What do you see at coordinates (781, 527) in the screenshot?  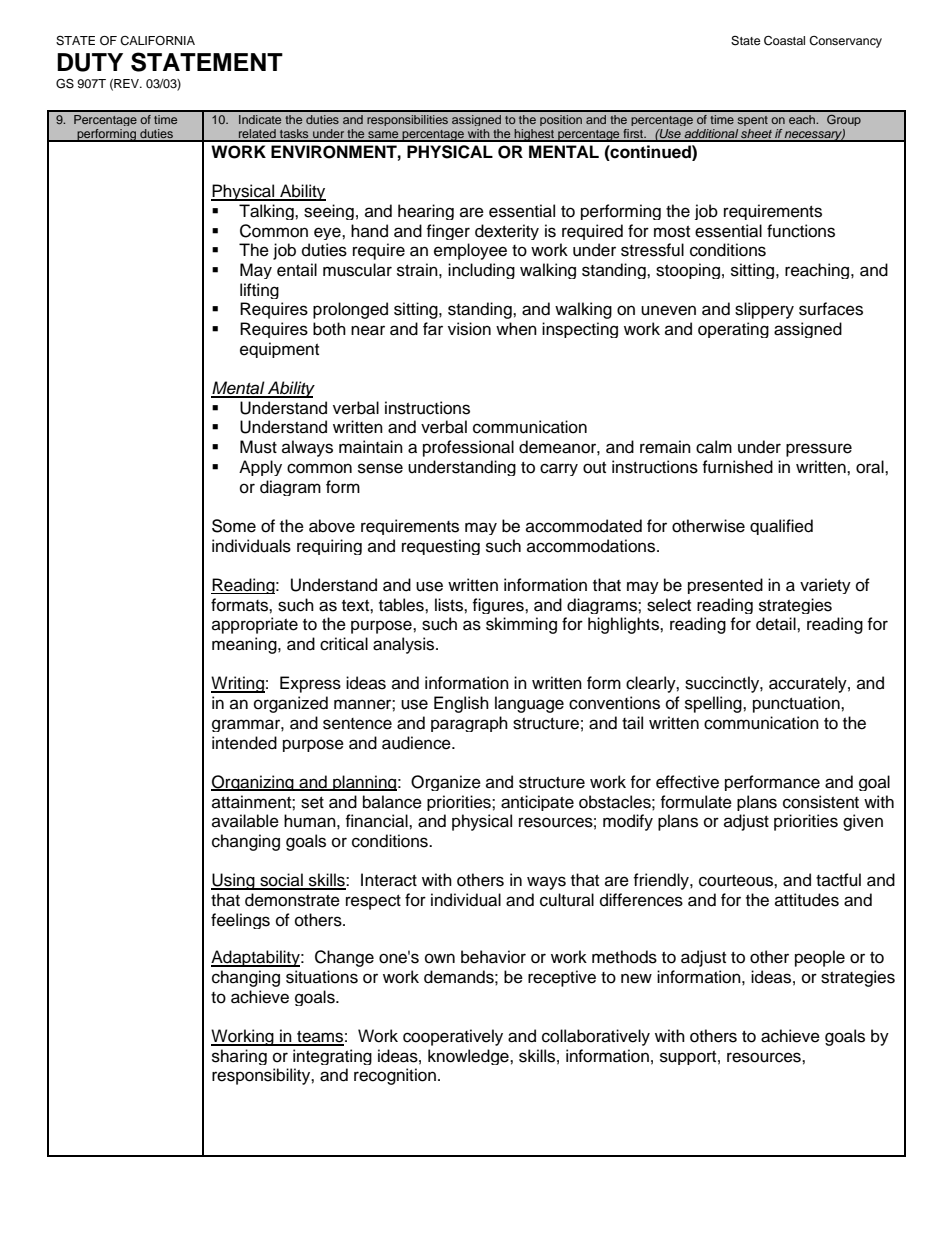 I see `qualified` at bounding box center [781, 527].
